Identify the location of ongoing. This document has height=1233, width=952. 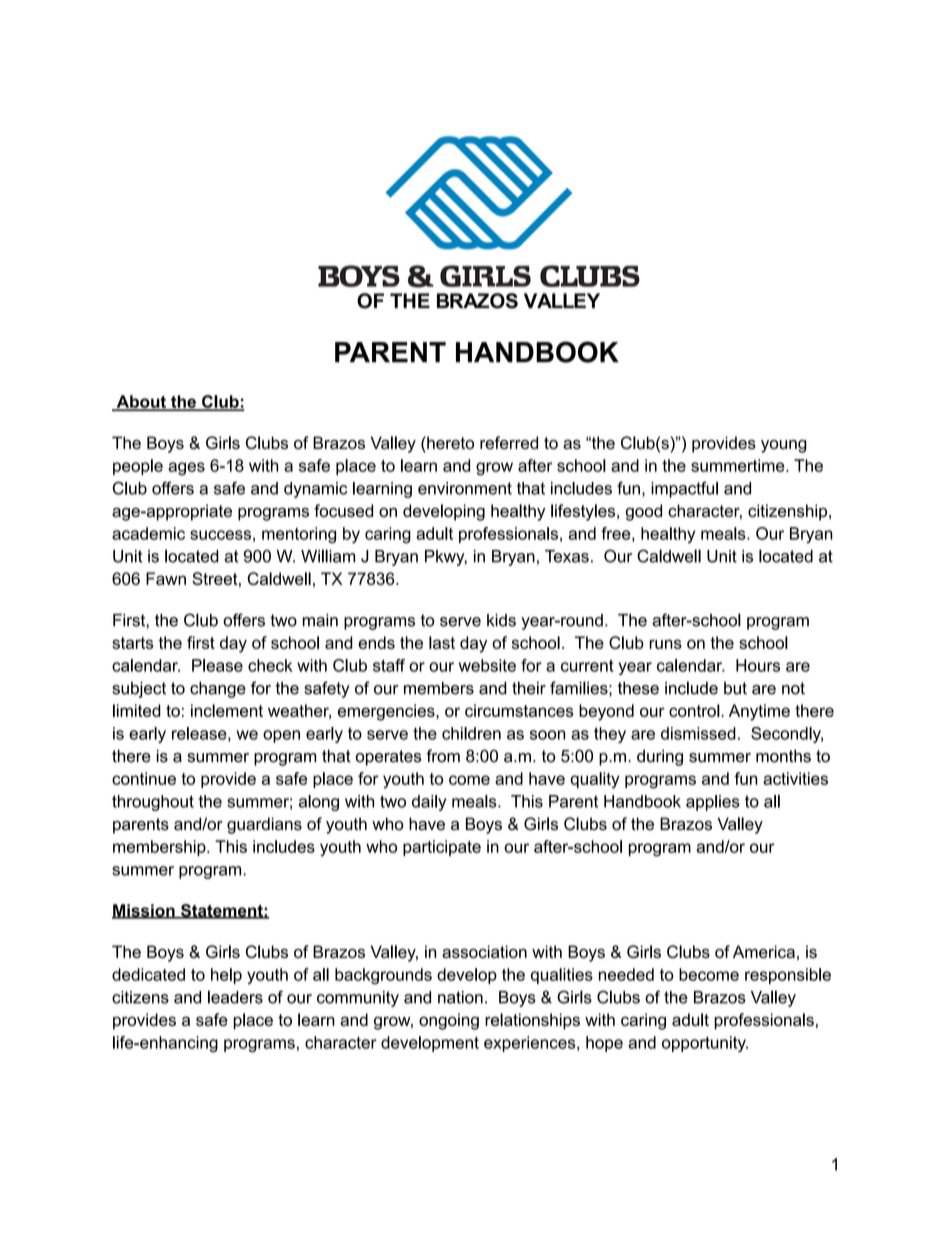
(449, 1021).
